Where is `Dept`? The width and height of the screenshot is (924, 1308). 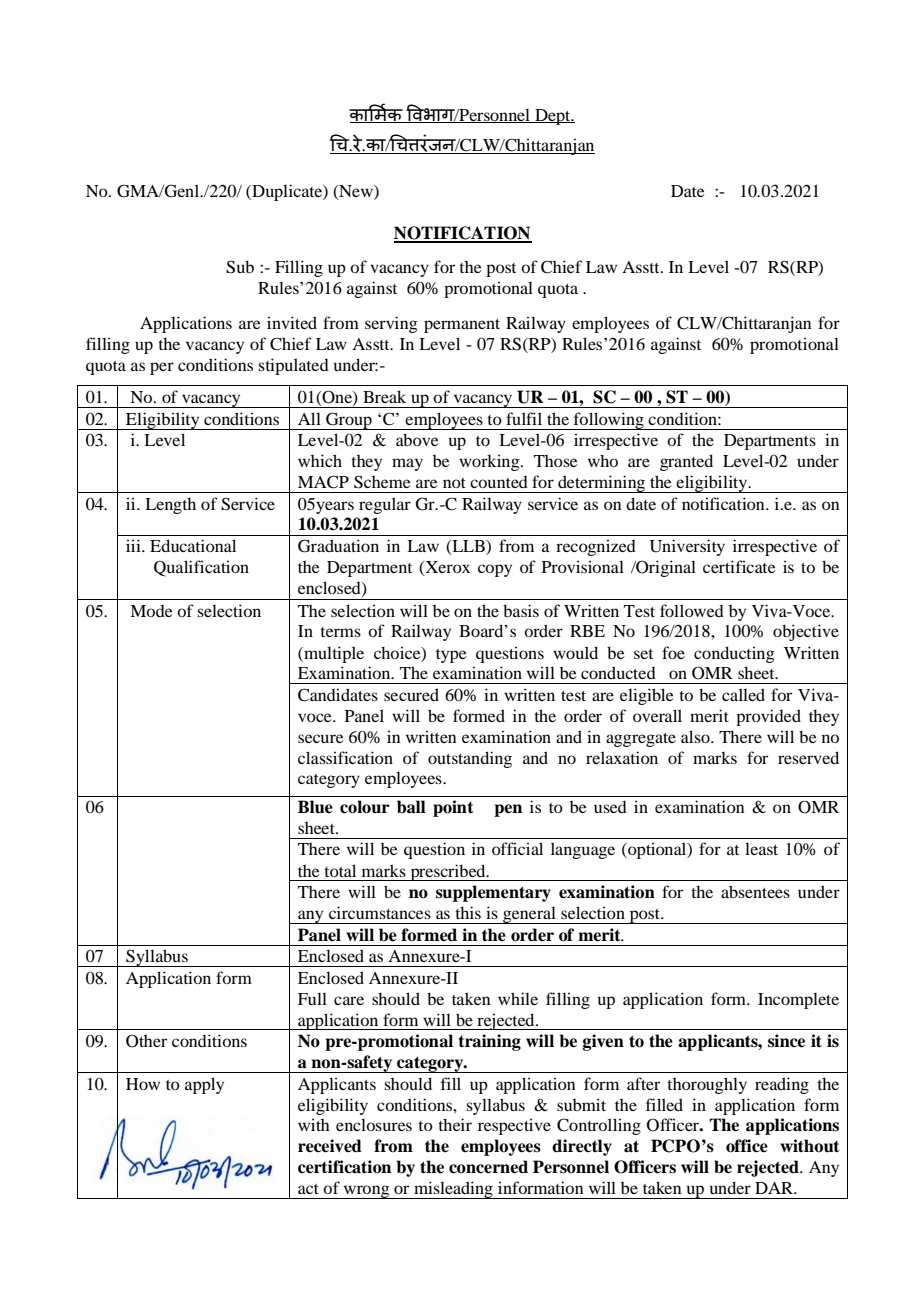
Dept is located at coordinates (553, 117).
